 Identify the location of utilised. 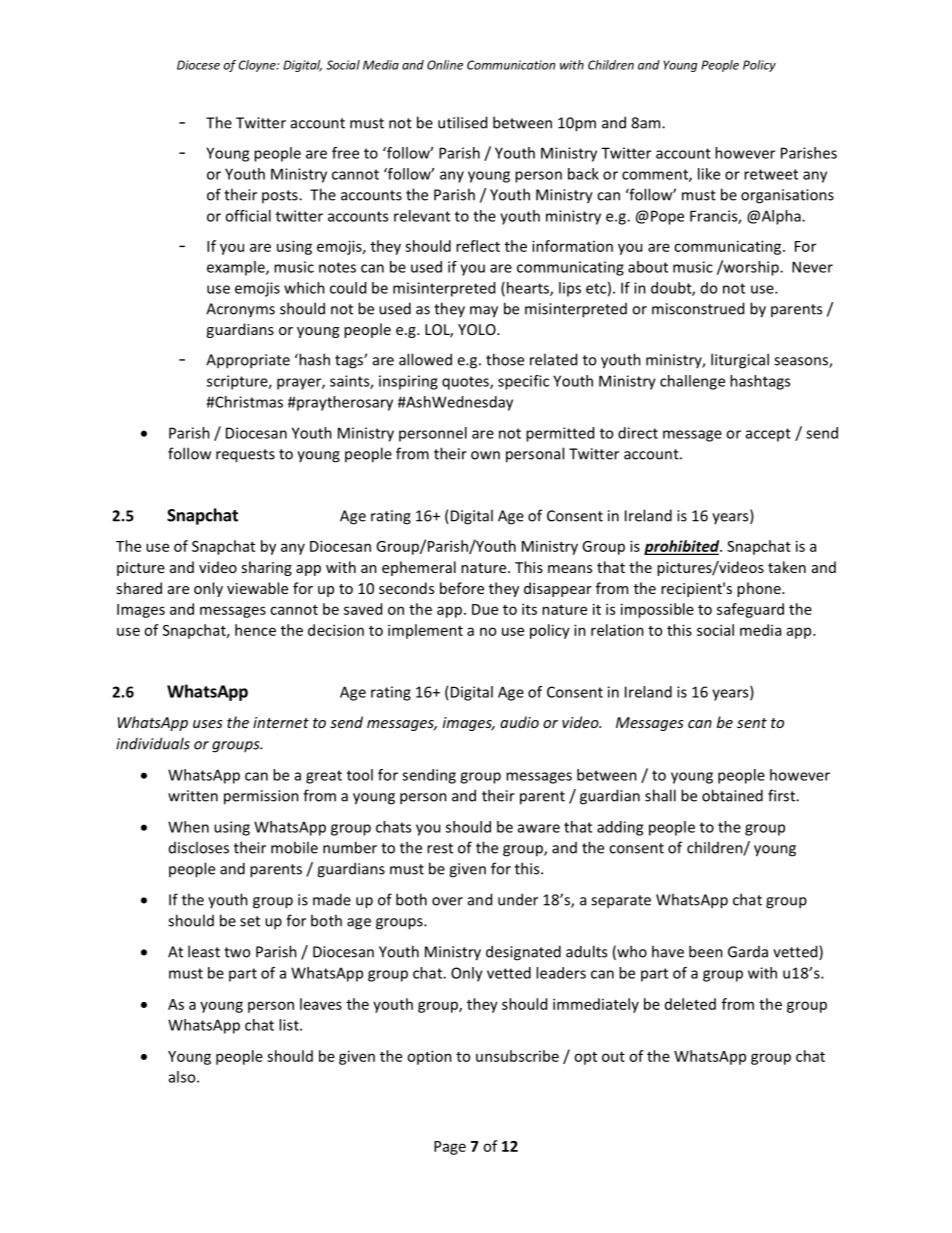
(462, 122).
